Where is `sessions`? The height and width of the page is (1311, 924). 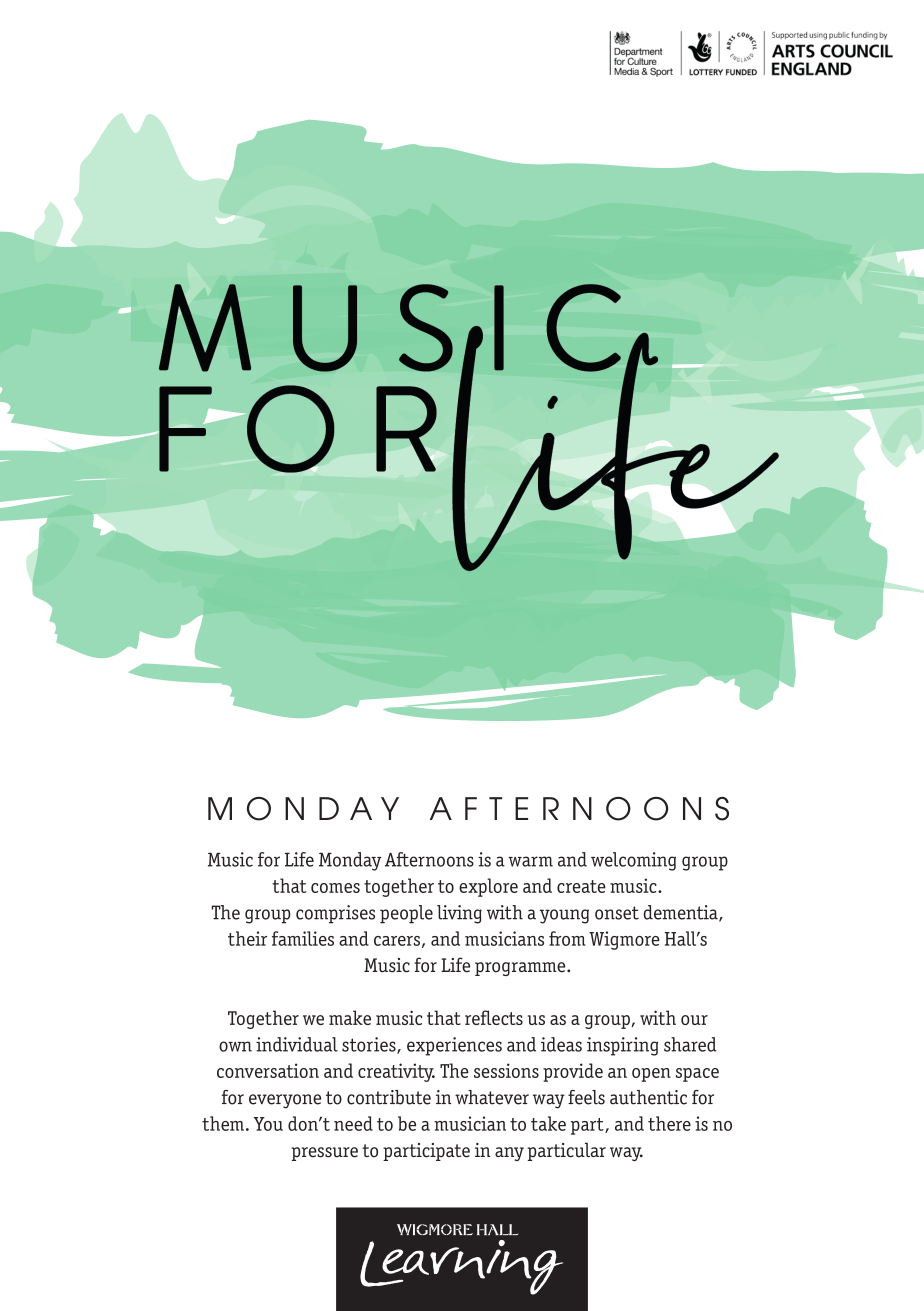
sessions is located at coordinates (506, 1070).
